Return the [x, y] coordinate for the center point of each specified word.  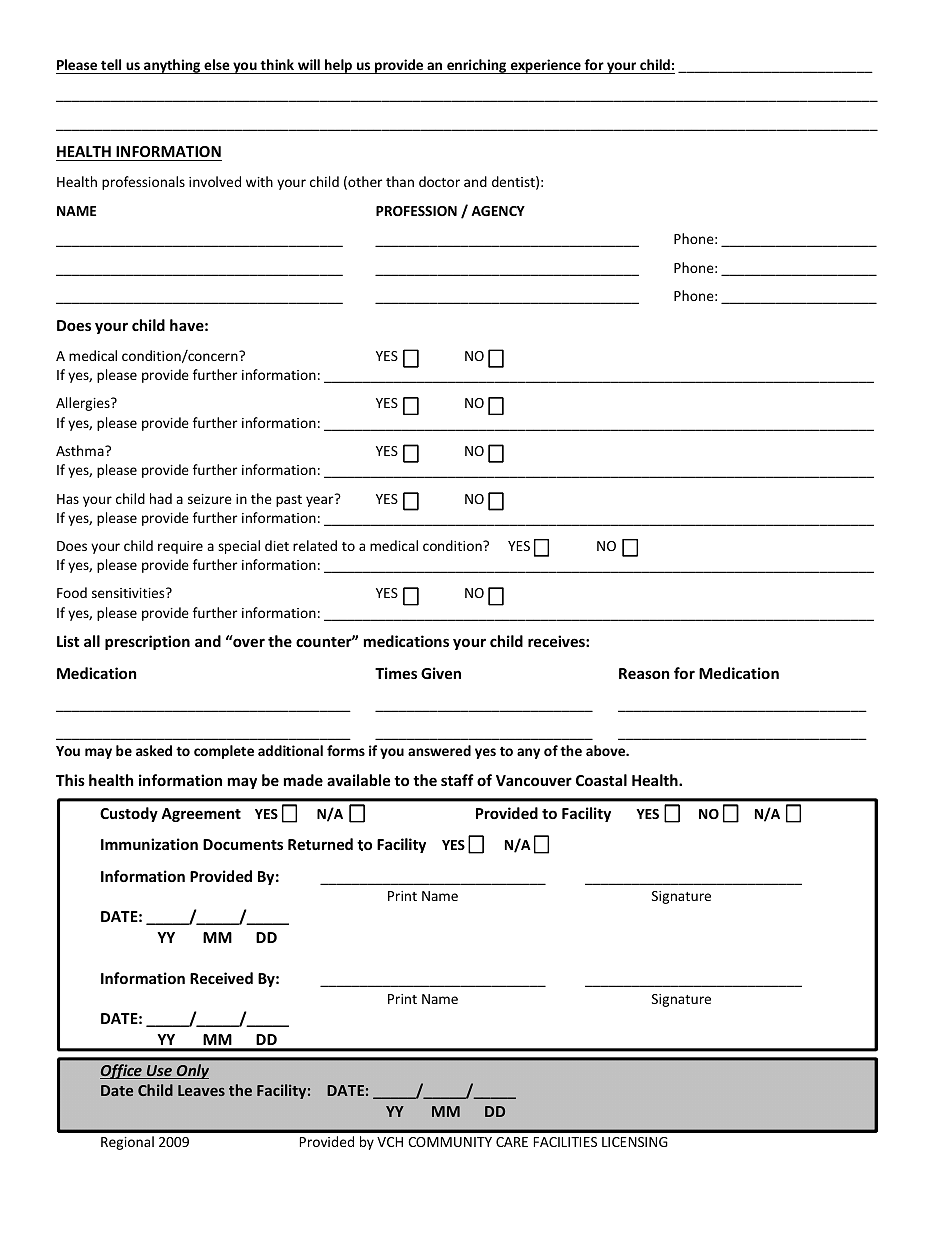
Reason [644, 673]
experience [545, 66]
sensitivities [129, 593]
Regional [127, 1143]
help [339, 66]
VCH [390, 1142]
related [315, 545]
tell [111, 66]
